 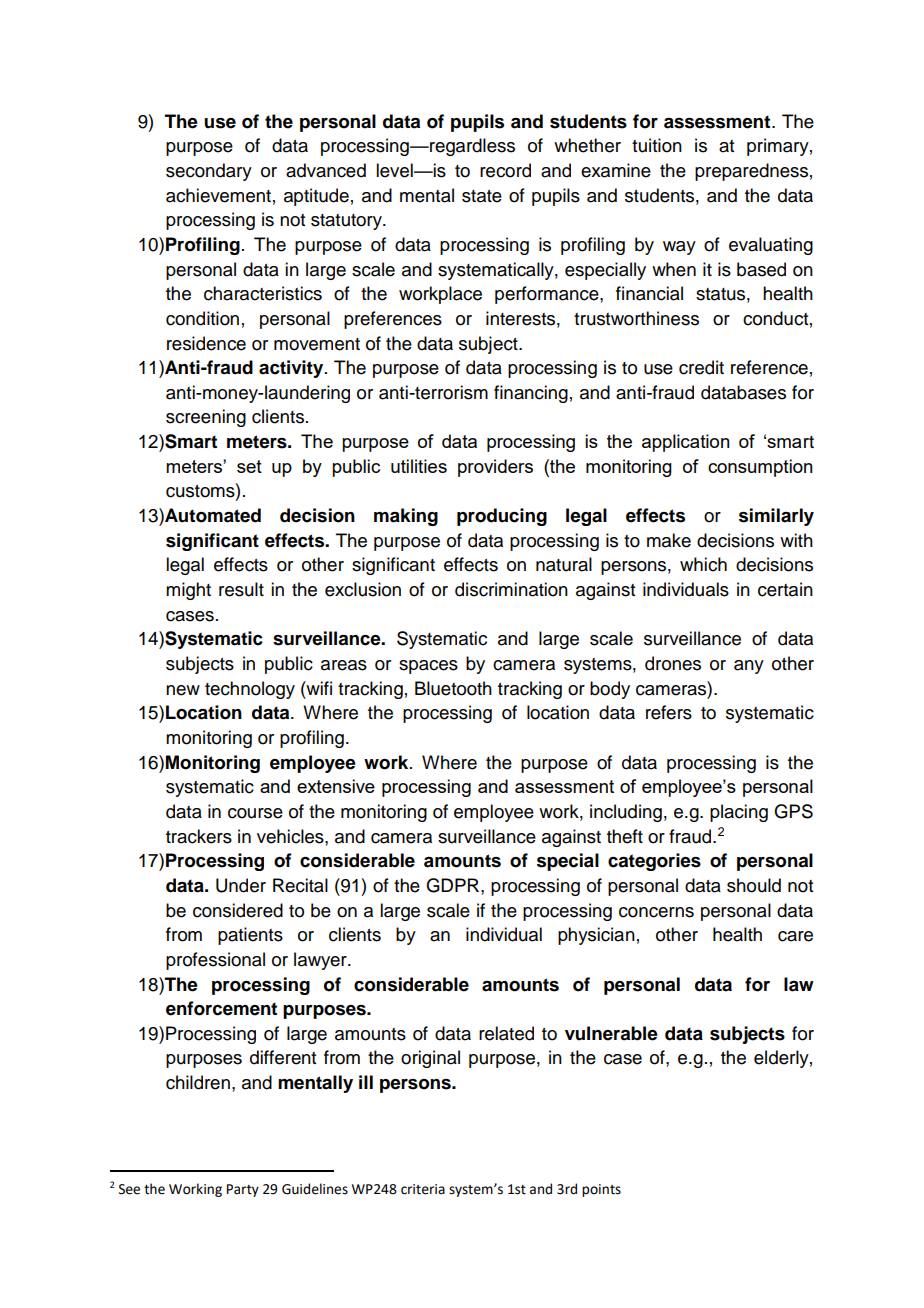 What do you see at coordinates (423, 1189) in the screenshot?
I see `criteria` at bounding box center [423, 1189].
